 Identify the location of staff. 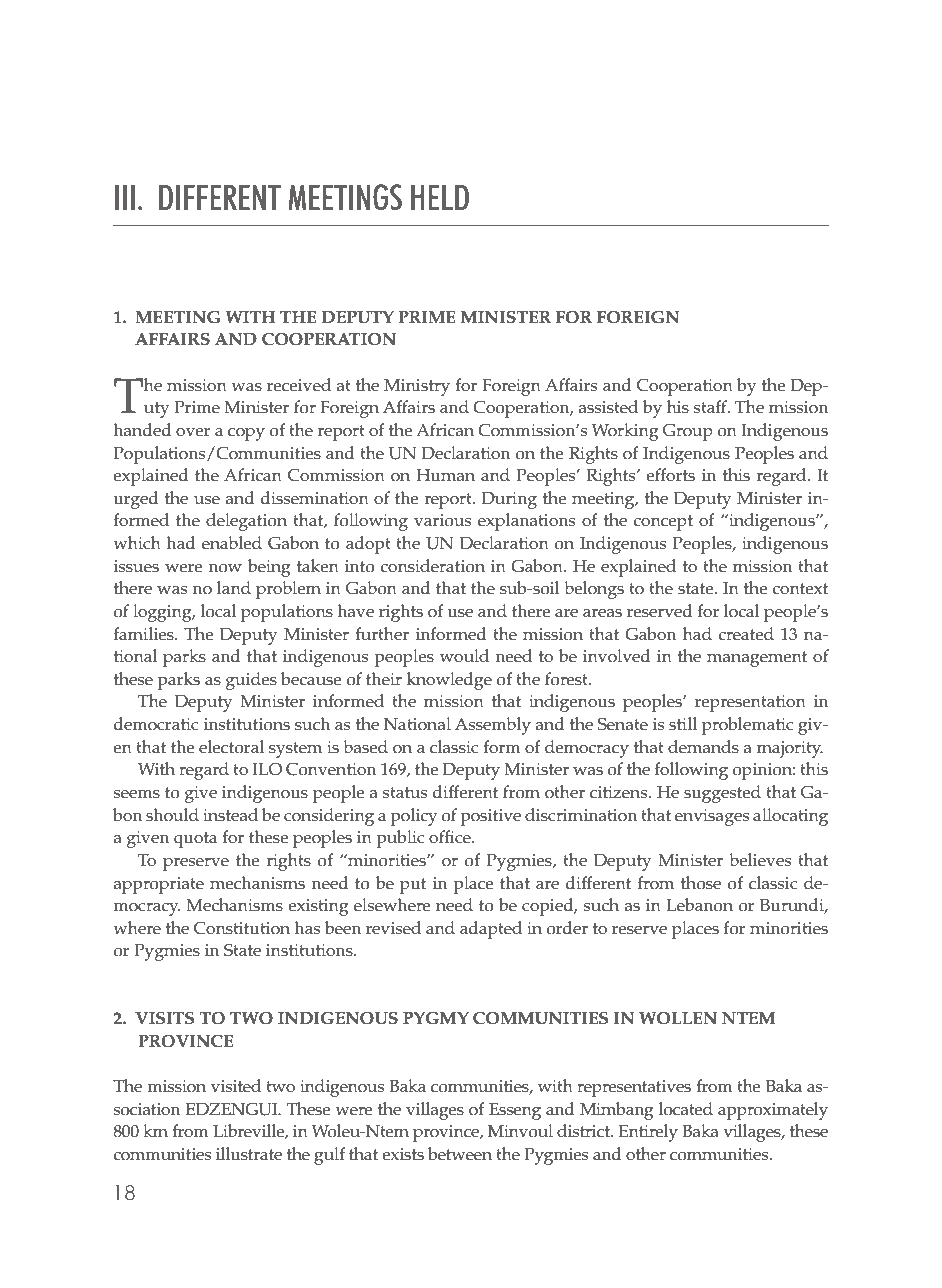
(711, 407).
